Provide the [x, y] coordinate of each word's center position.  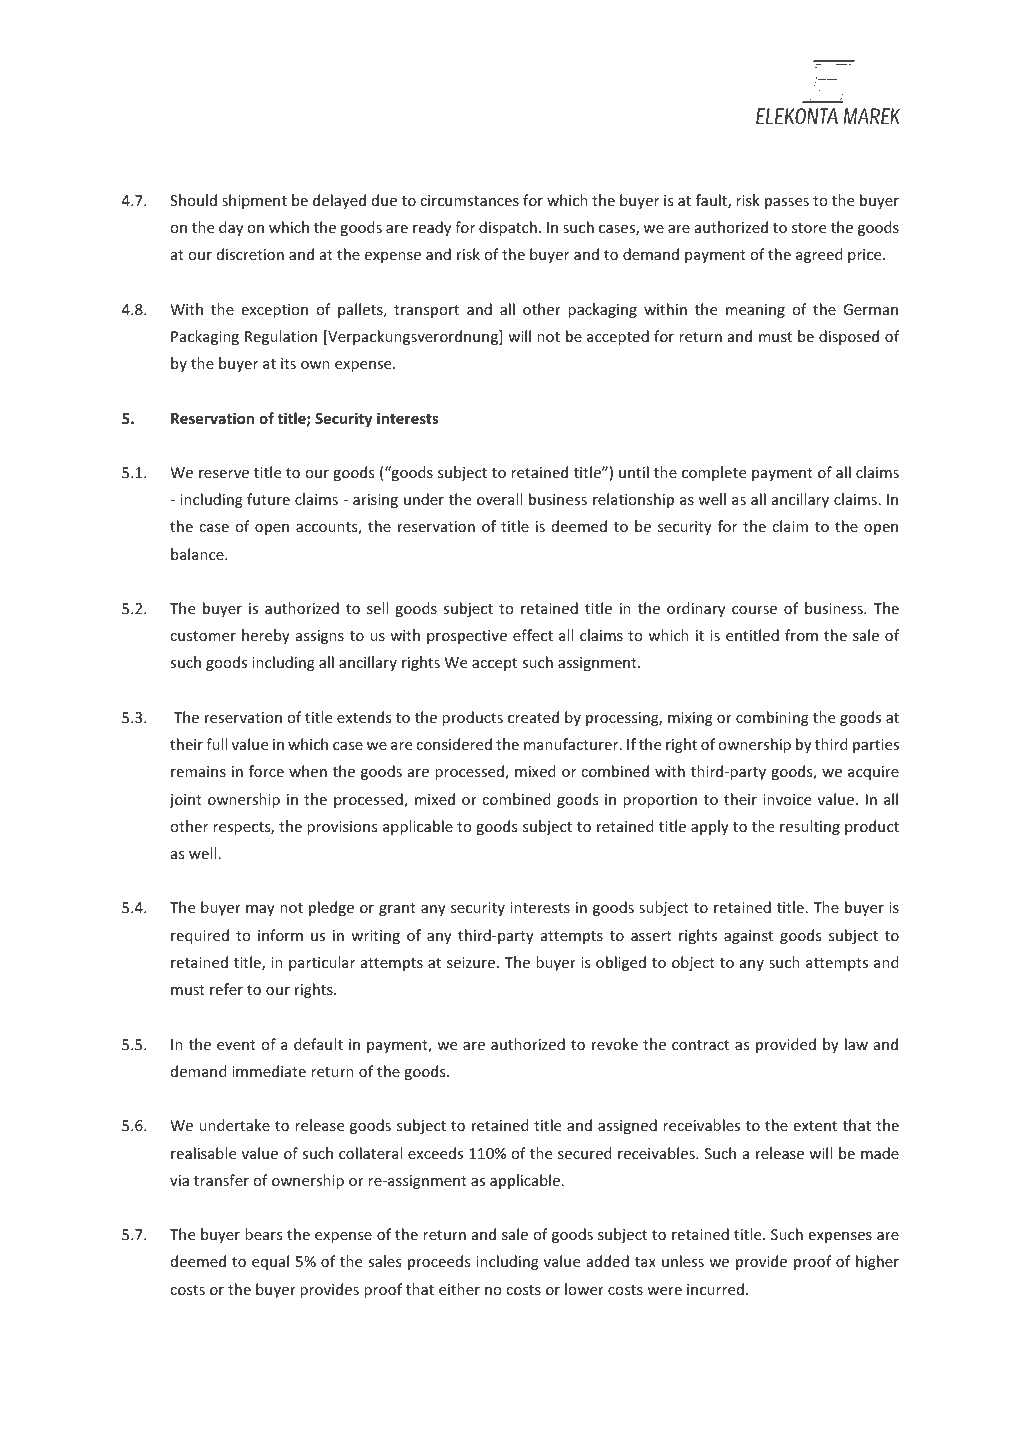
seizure [472, 962]
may [260, 910]
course [754, 610]
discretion [250, 254]
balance [198, 554]
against [748, 937]
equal [270, 1262]
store [809, 228]
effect [533, 635]
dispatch [508, 228]
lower [584, 1289]
